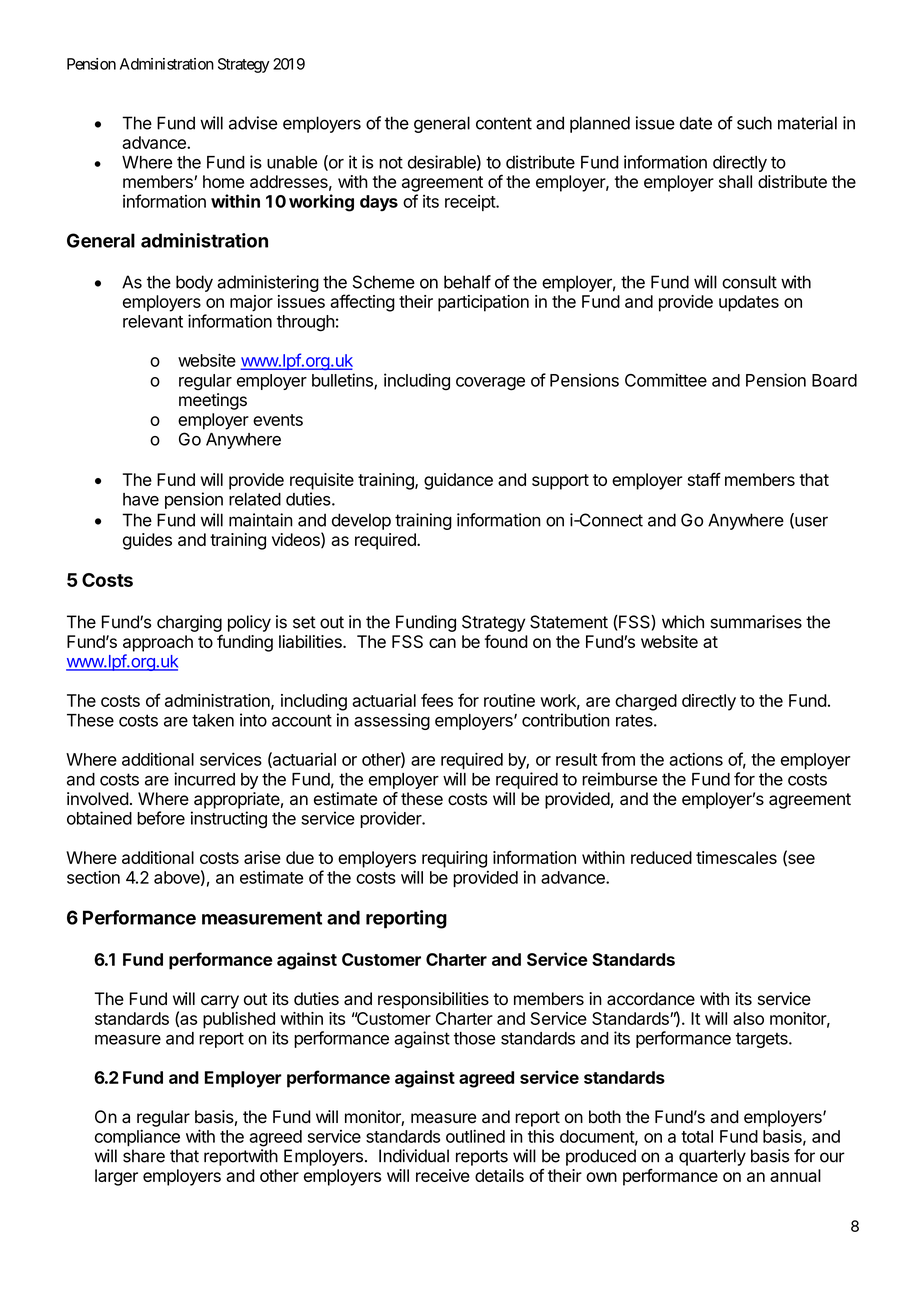  Describe the element at coordinates (220, 1002) in the screenshot. I see `carry` at that location.
